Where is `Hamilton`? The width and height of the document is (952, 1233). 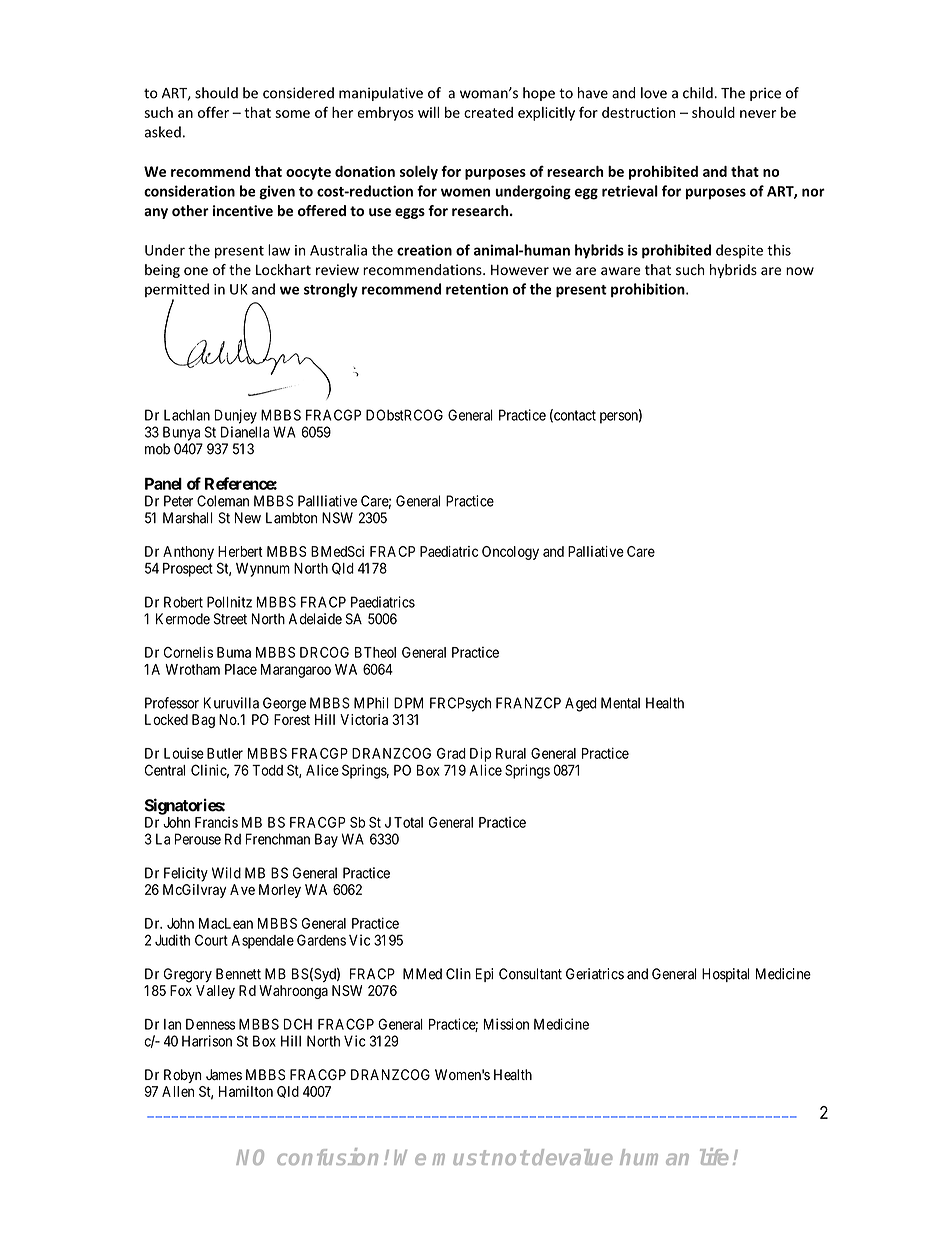 Hamilton is located at coordinates (246, 1091).
